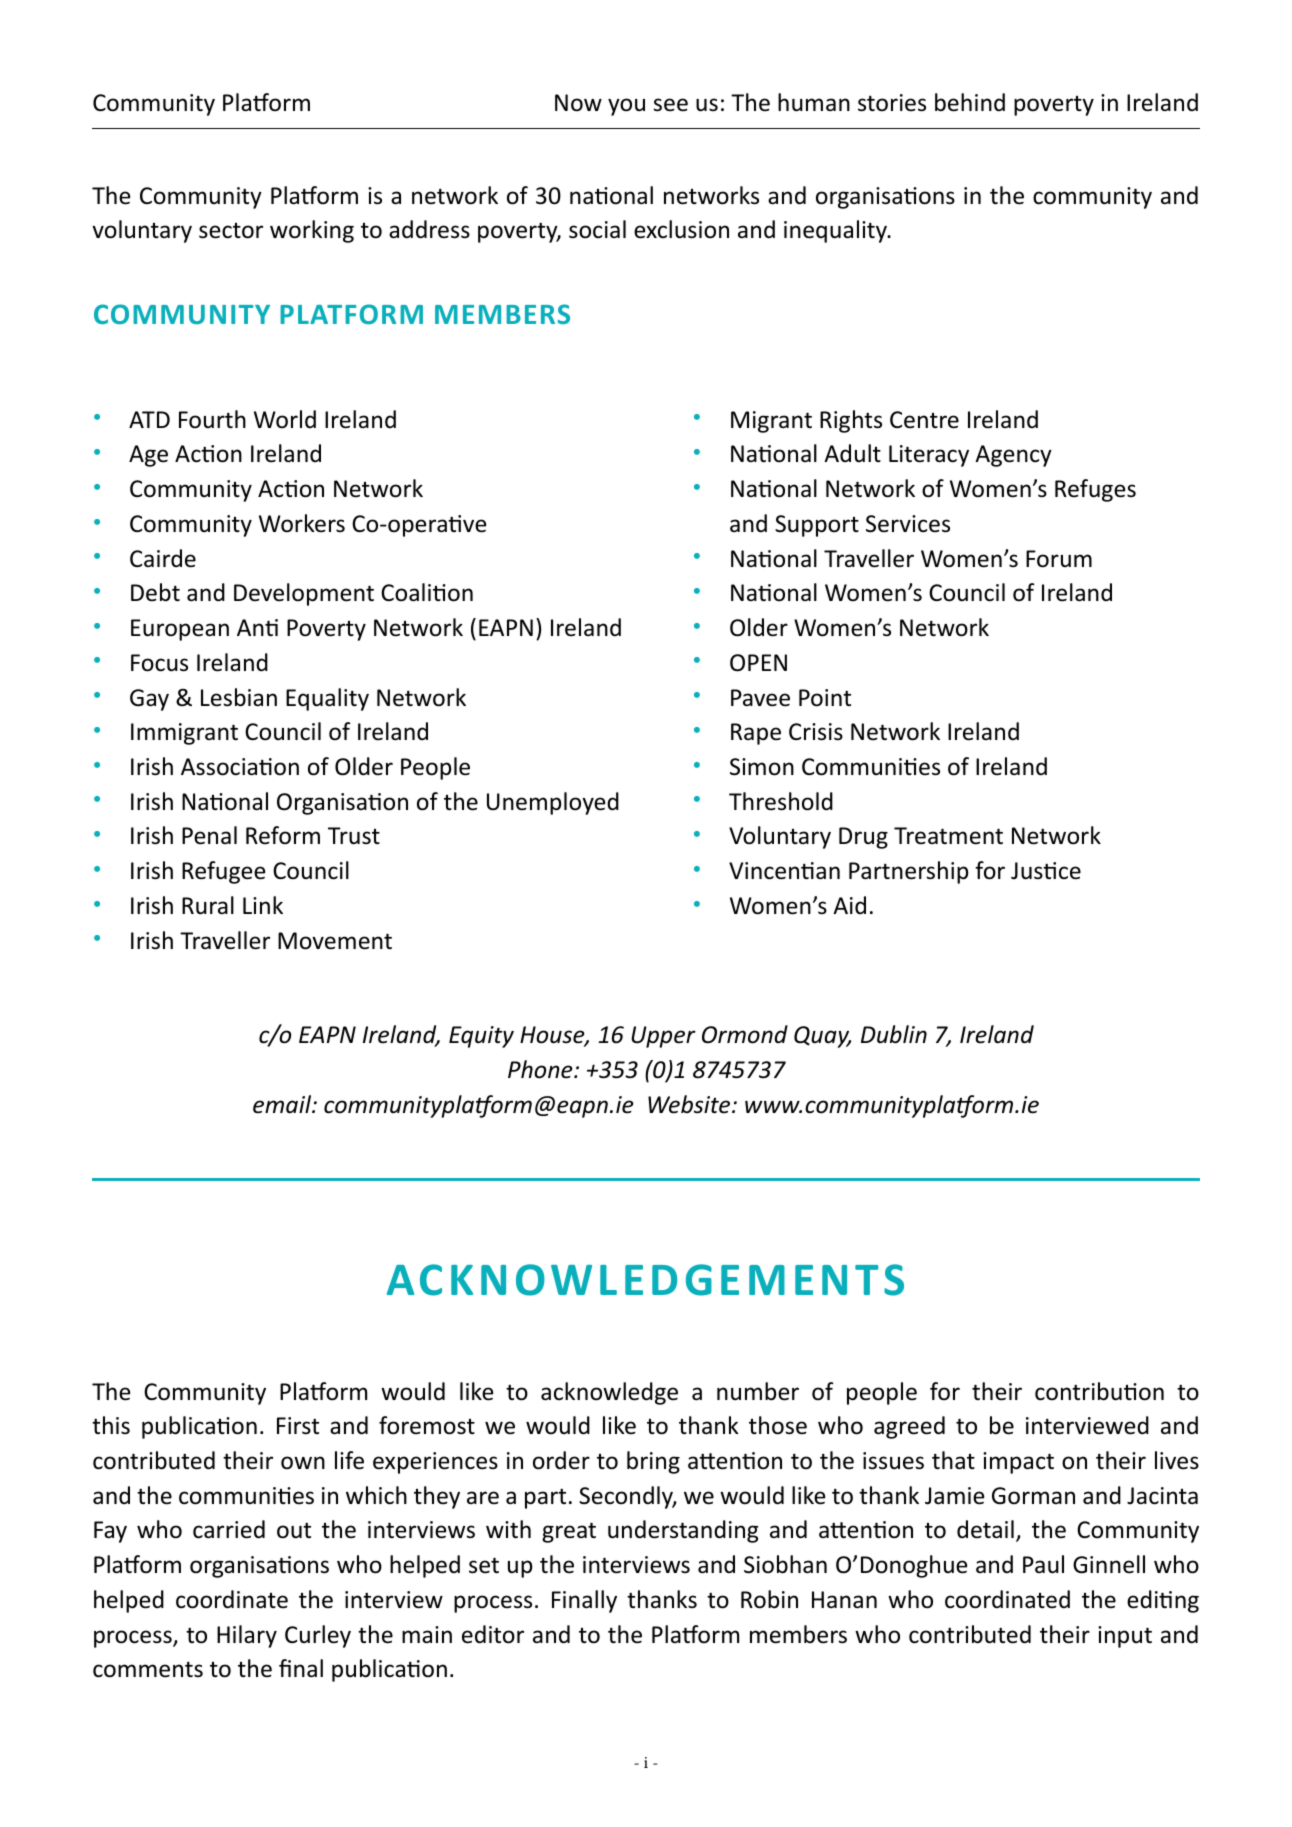 Image resolution: width=1292 pixels, height=1827 pixels. What do you see at coordinates (223, 872) in the screenshot?
I see `Refugee` at bounding box center [223, 872].
